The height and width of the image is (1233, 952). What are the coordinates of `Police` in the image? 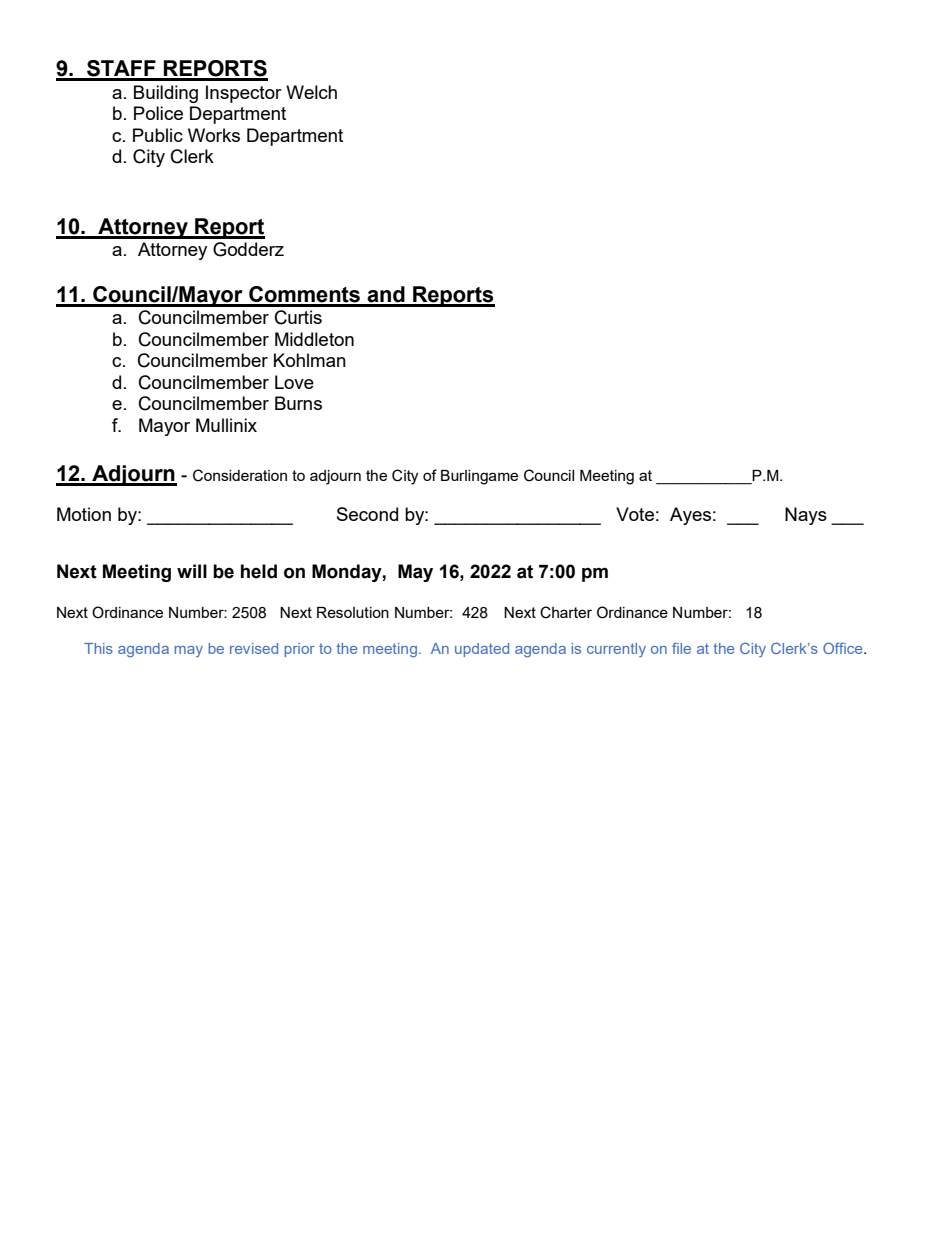 It's located at (158, 113).
